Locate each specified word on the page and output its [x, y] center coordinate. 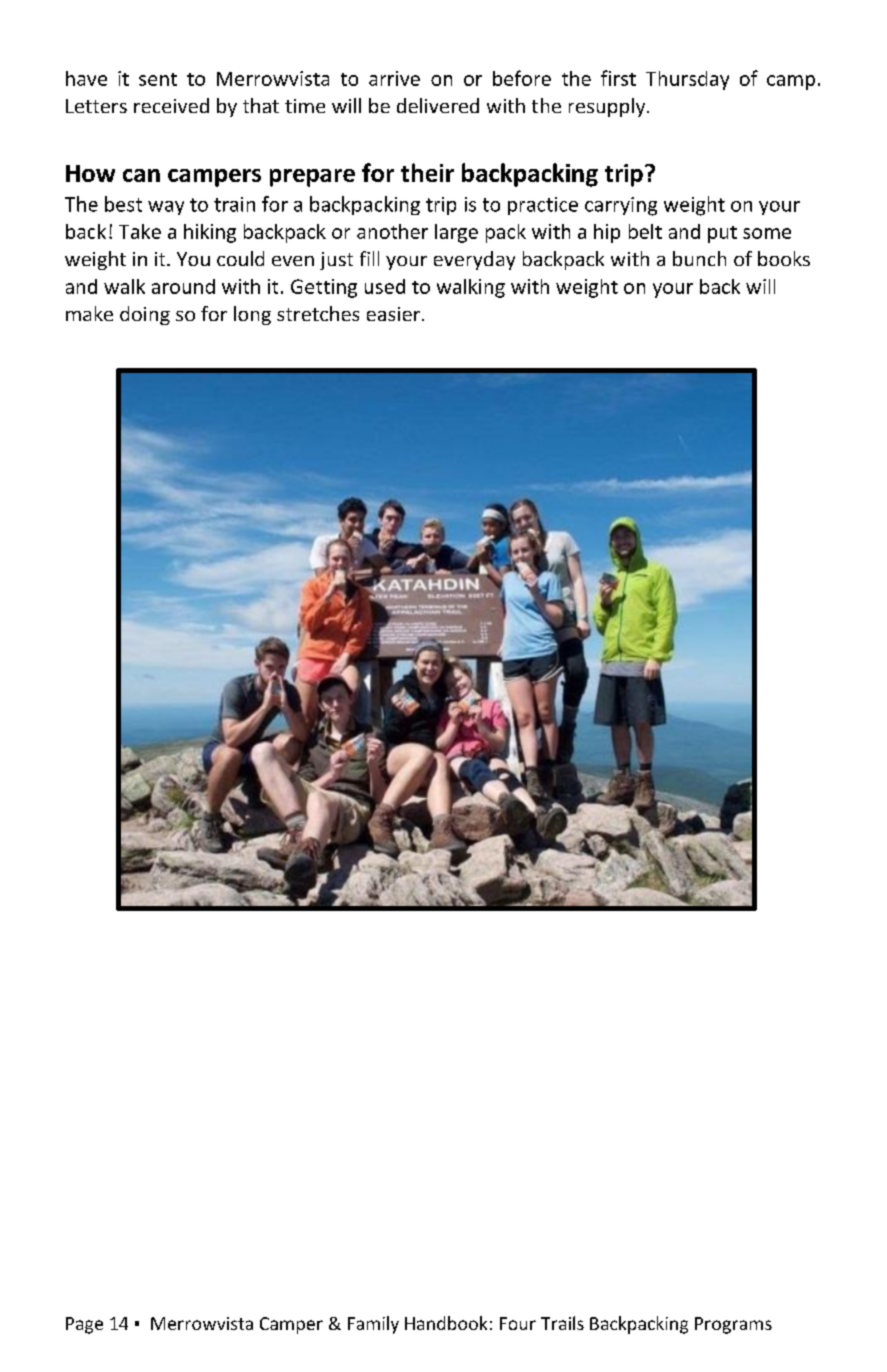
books [784, 258]
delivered [438, 105]
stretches [318, 313]
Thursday [687, 80]
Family [373, 1325]
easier [393, 314]
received [171, 105]
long [252, 315]
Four [518, 1323]
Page [84, 1325]
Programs [733, 1325]
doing [145, 315]
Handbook [446, 1323]
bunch [699, 258]
